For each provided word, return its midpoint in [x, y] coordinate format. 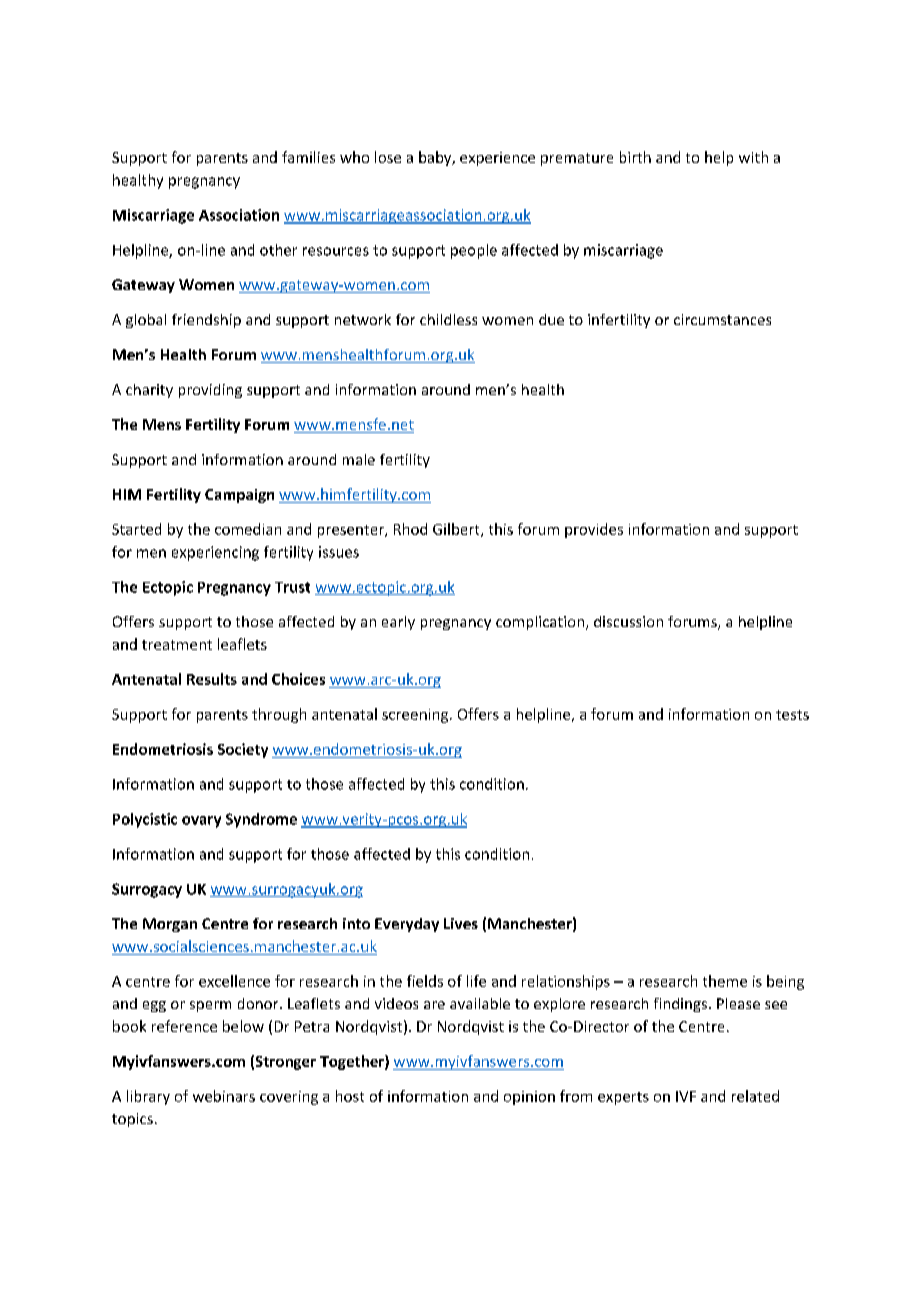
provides [594, 530]
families [308, 157]
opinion [529, 1098]
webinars [224, 1096]
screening [415, 716]
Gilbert [457, 530]
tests [792, 715]
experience [497, 159]
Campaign [239, 496]
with [753, 157]
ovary [201, 822]
